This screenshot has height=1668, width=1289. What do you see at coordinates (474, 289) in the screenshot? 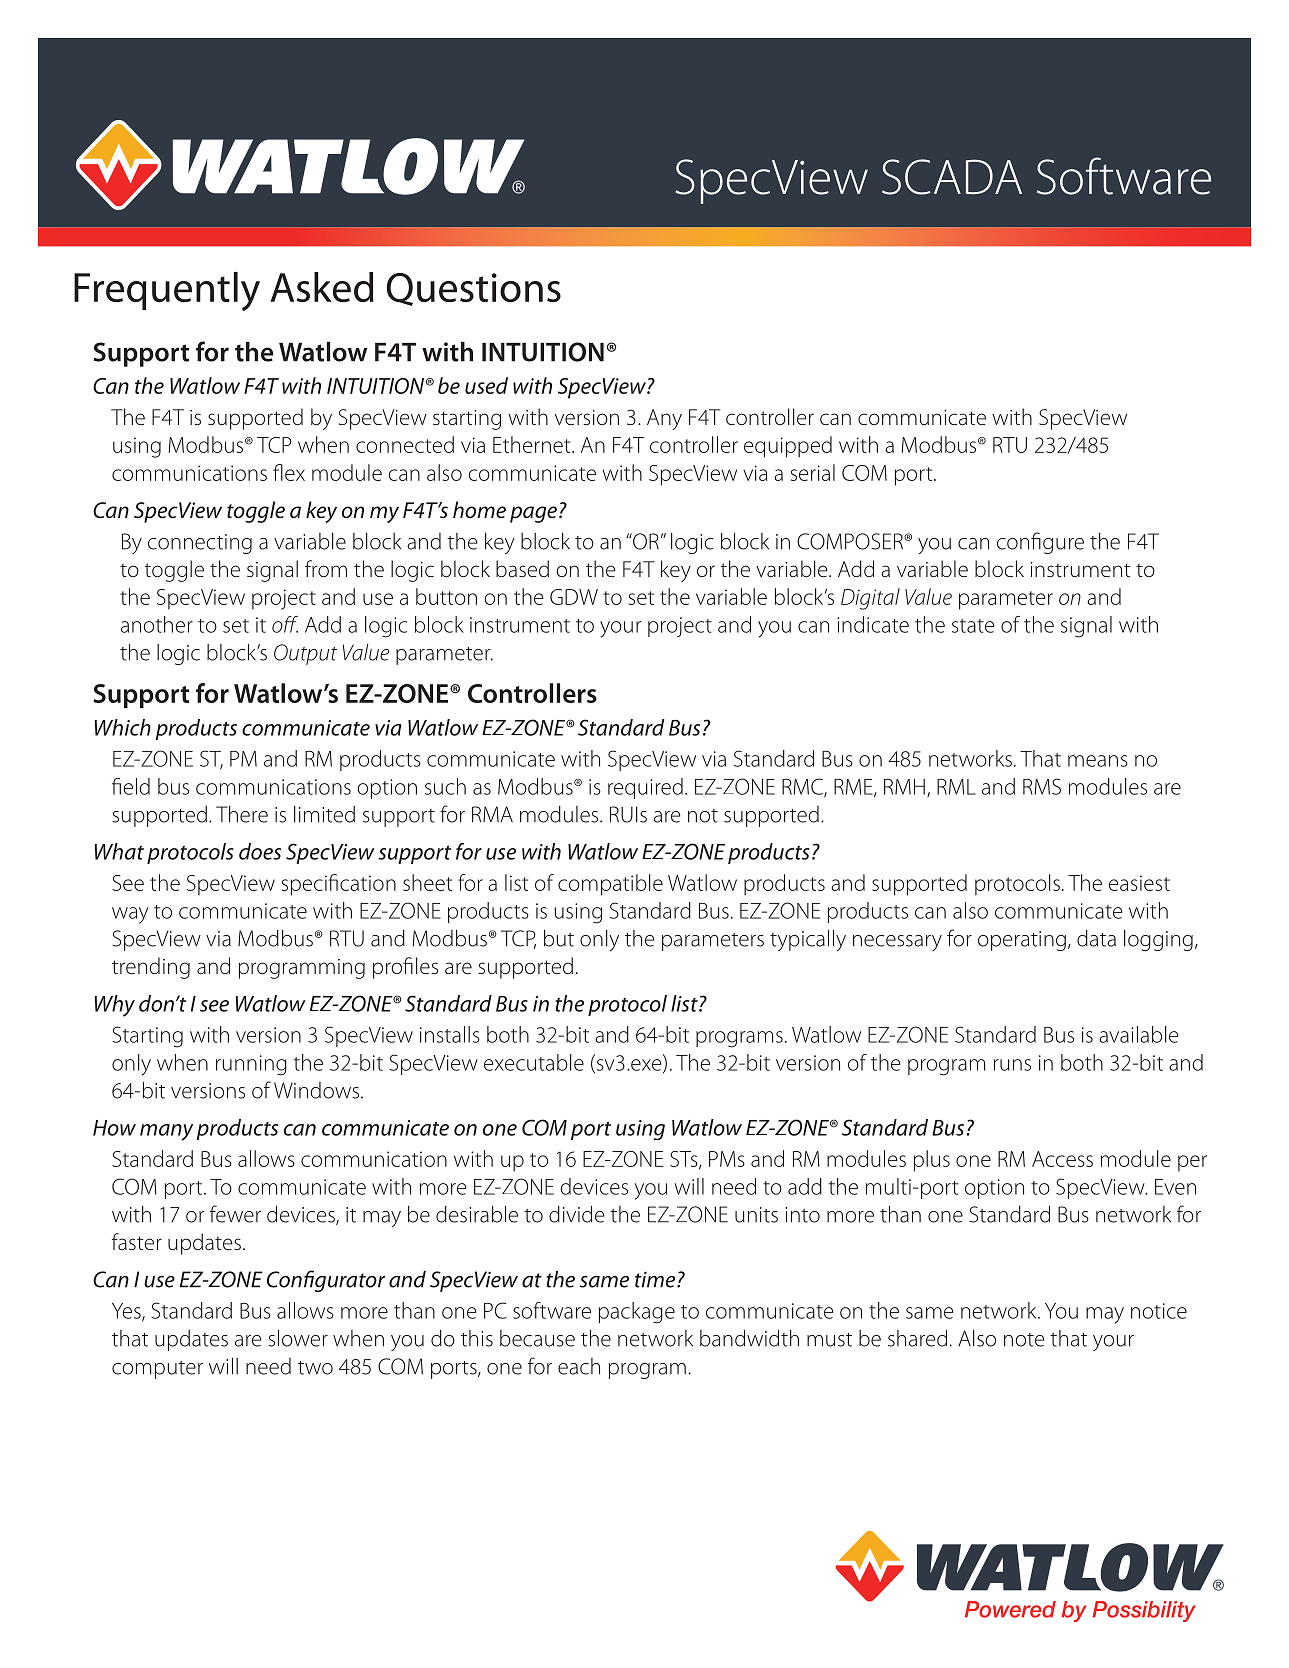
I see `Questions` at bounding box center [474, 289].
